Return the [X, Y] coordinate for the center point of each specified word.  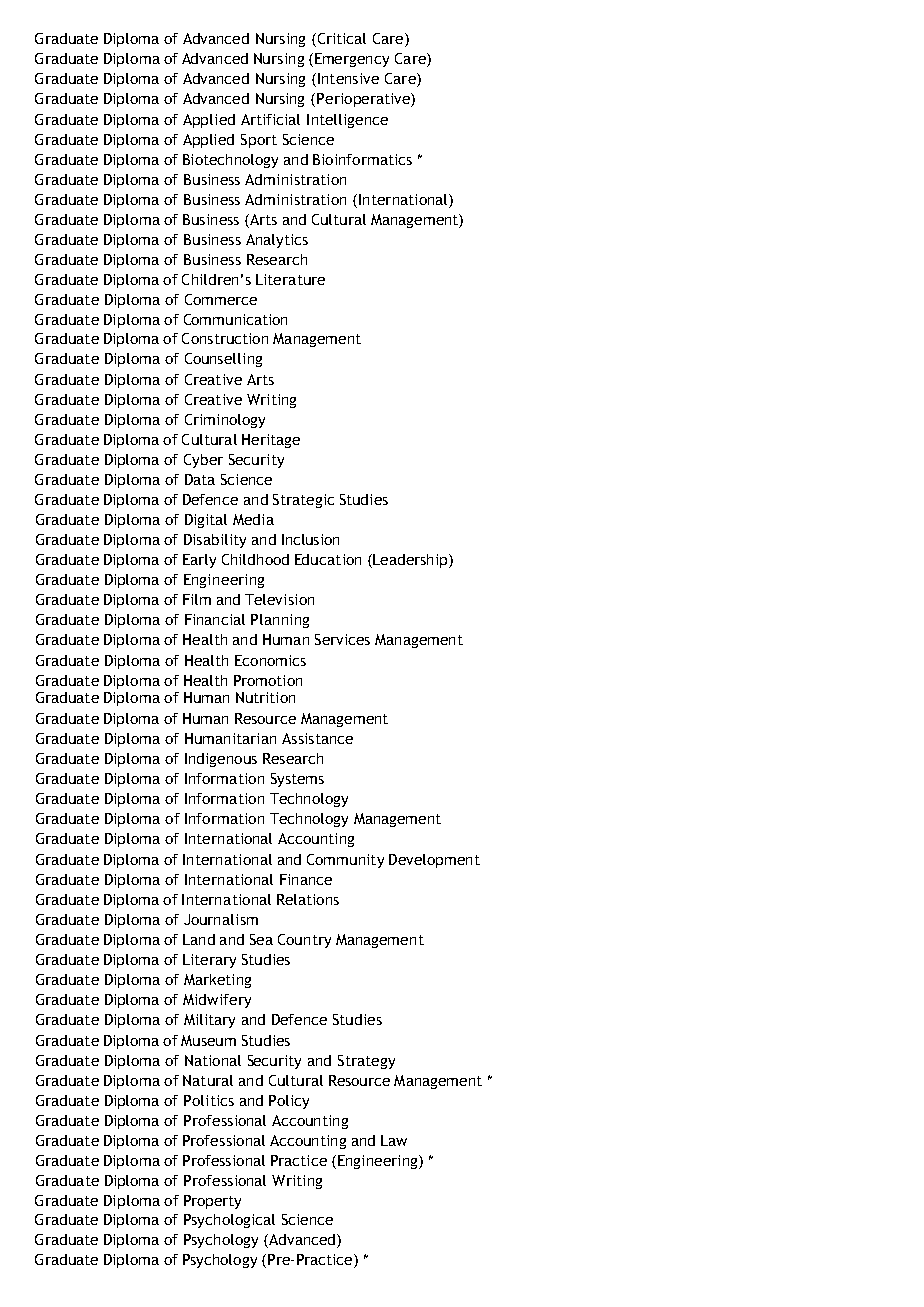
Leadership [410, 561]
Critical [340, 40]
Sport [259, 141]
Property [212, 1202]
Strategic [303, 501]
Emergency [352, 60]
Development [434, 861]
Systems [297, 780]
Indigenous [221, 760]
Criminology [225, 421]
